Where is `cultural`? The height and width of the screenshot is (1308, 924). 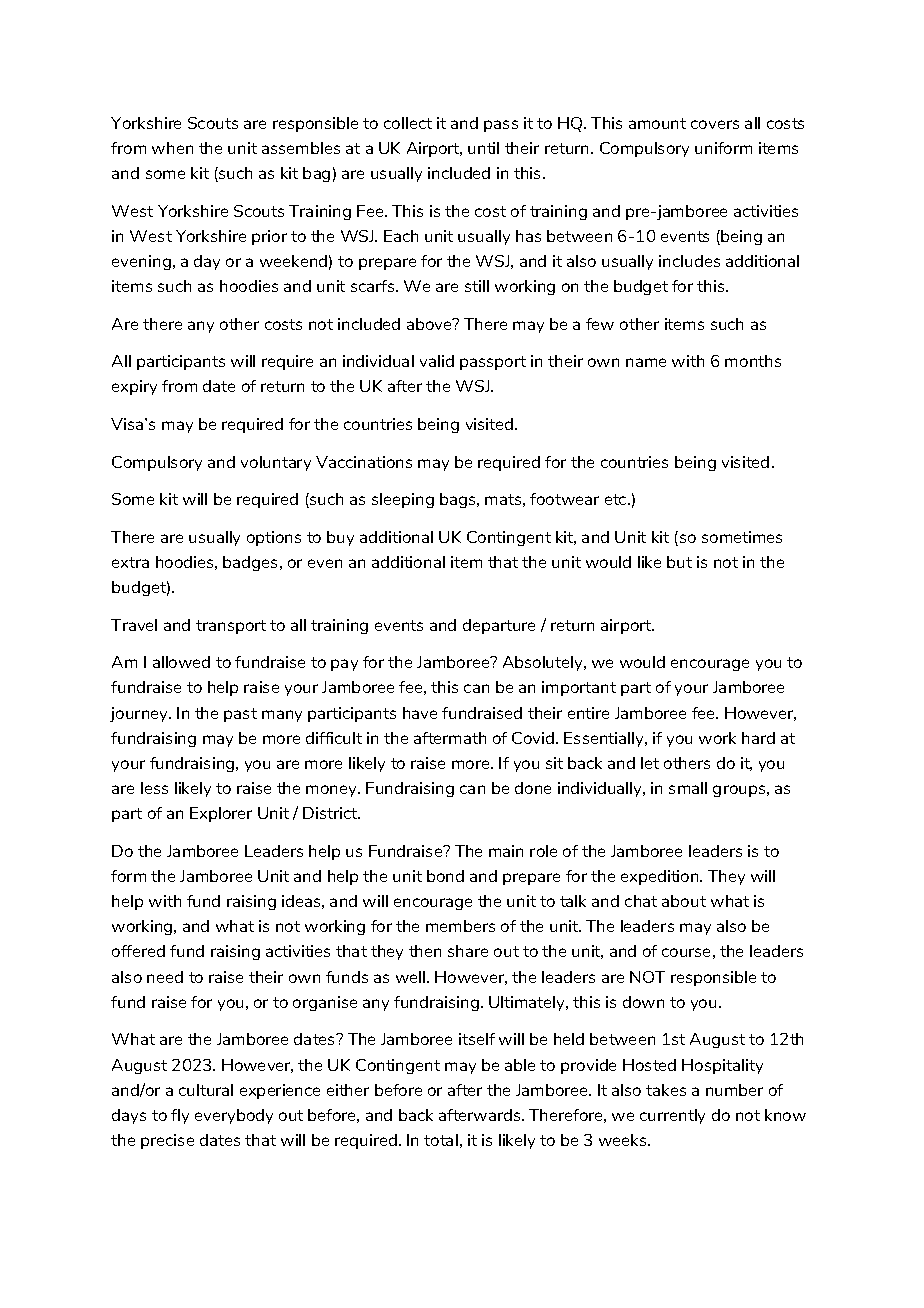
cultural is located at coordinates (206, 1090).
